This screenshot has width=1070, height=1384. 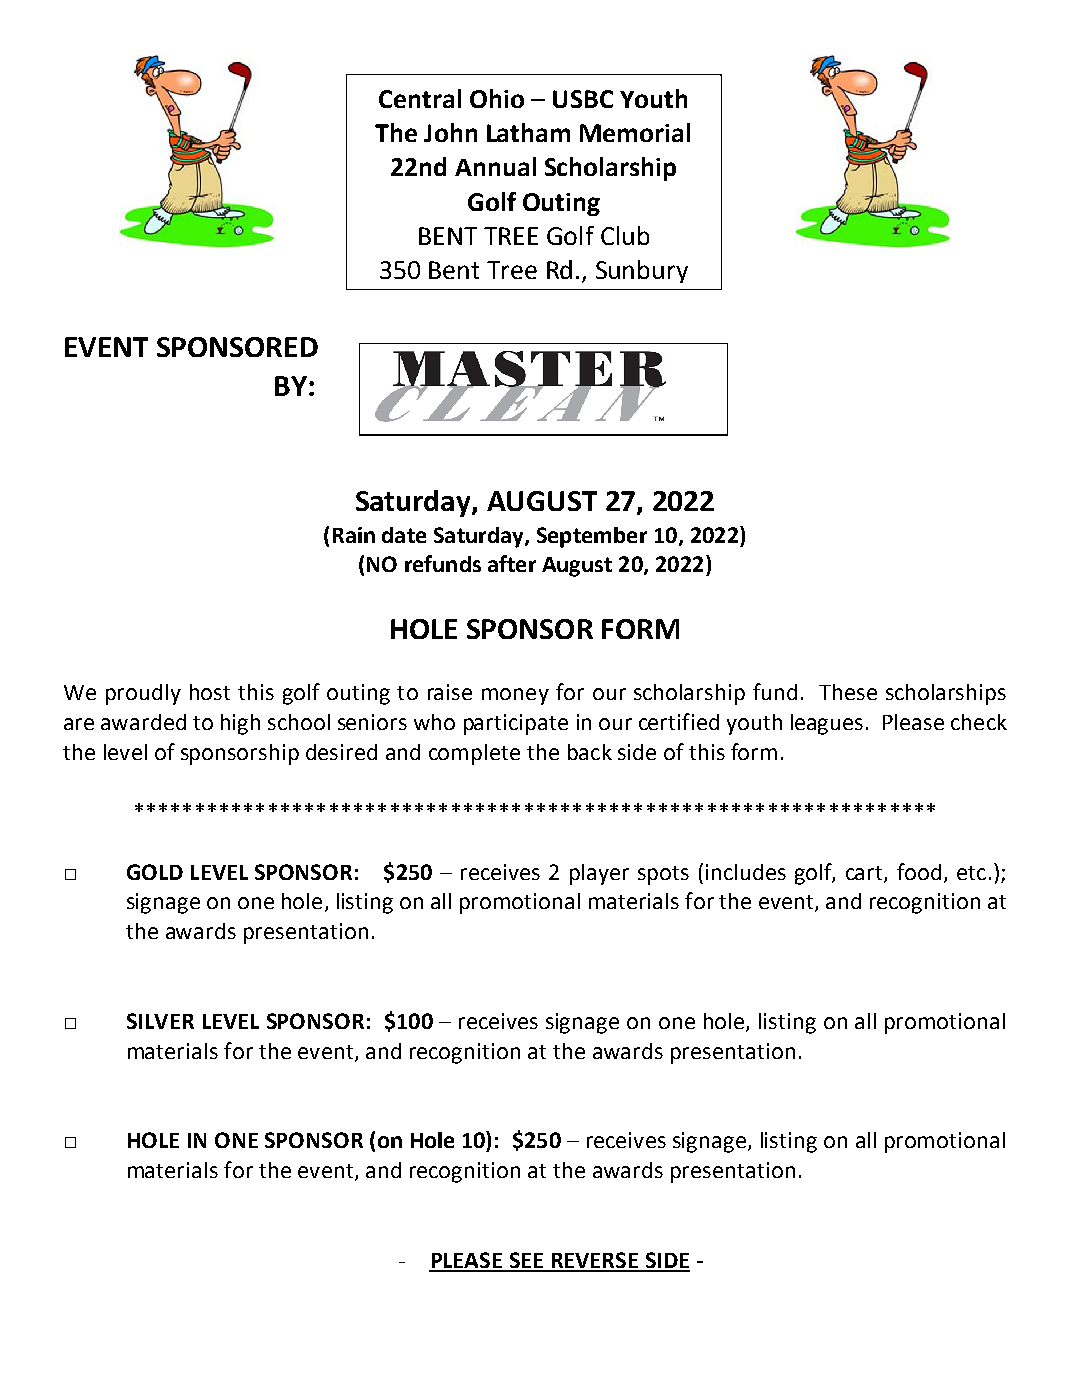 What do you see at coordinates (635, 132) in the screenshot?
I see `Memorial` at bounding box center [635, 132].
